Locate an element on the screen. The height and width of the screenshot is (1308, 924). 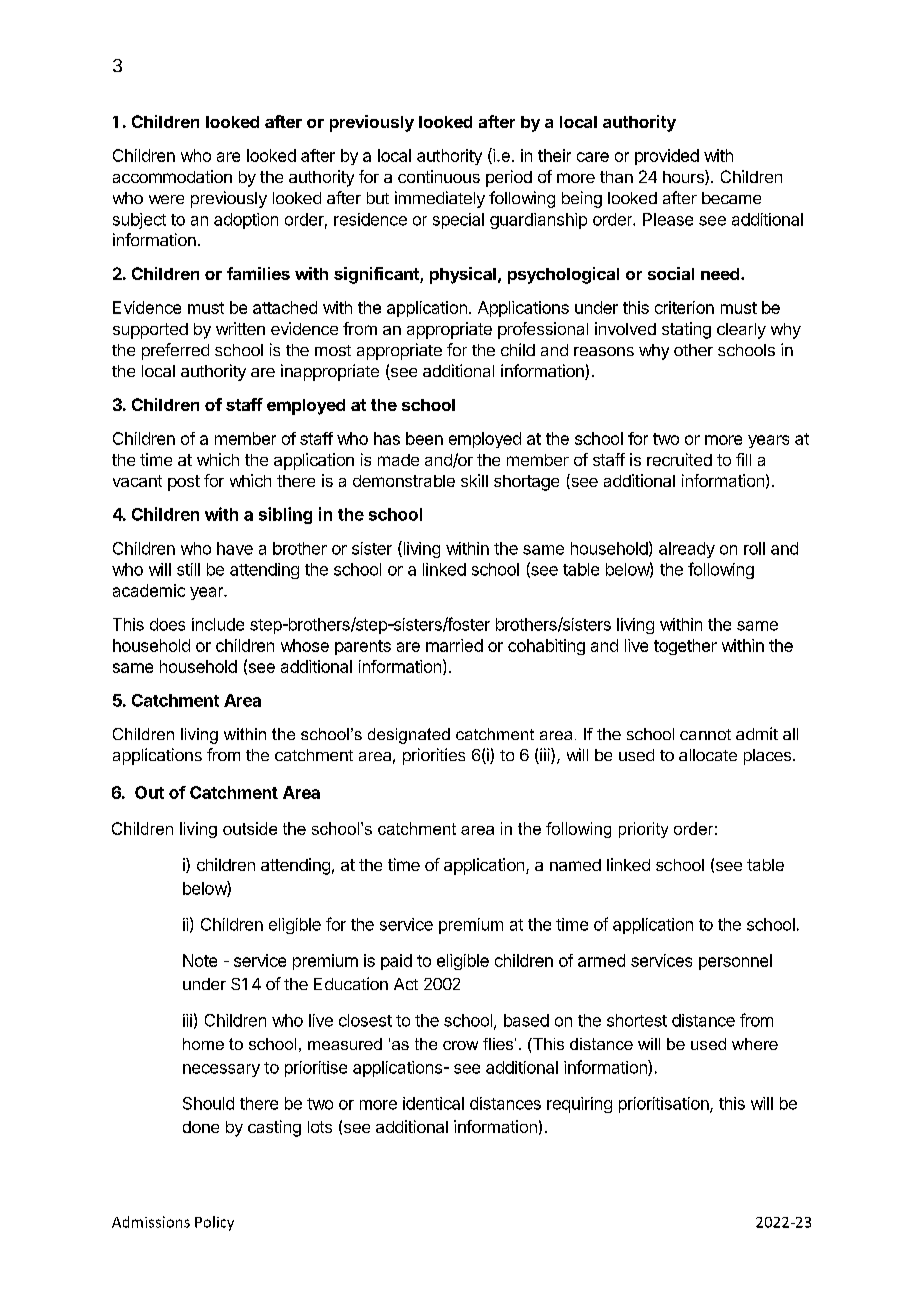
together is located at coordinates (685, 647).
